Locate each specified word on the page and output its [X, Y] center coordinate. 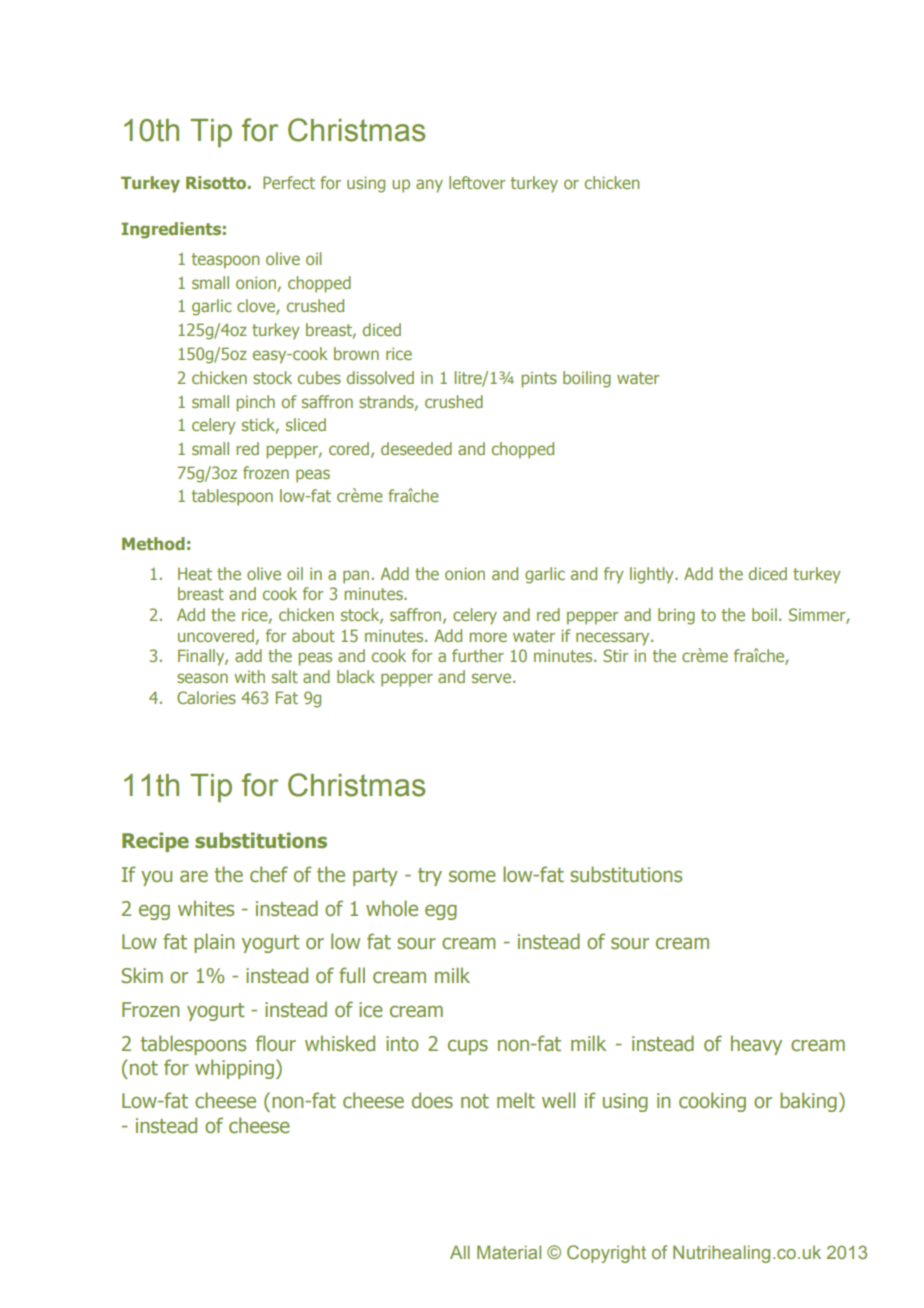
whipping [234, 1069]
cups [468, 1047]
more [488, 637]
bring [676, 616]
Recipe [155, 842]
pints [539, 380]
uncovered [216, 635]
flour [276, 1043]
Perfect [289, 182]
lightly [653, 575]
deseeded [416, 448]
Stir [615, 655]
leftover [477, 182]
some [472, 877]
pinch [255, 403]
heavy [756, 1045]
